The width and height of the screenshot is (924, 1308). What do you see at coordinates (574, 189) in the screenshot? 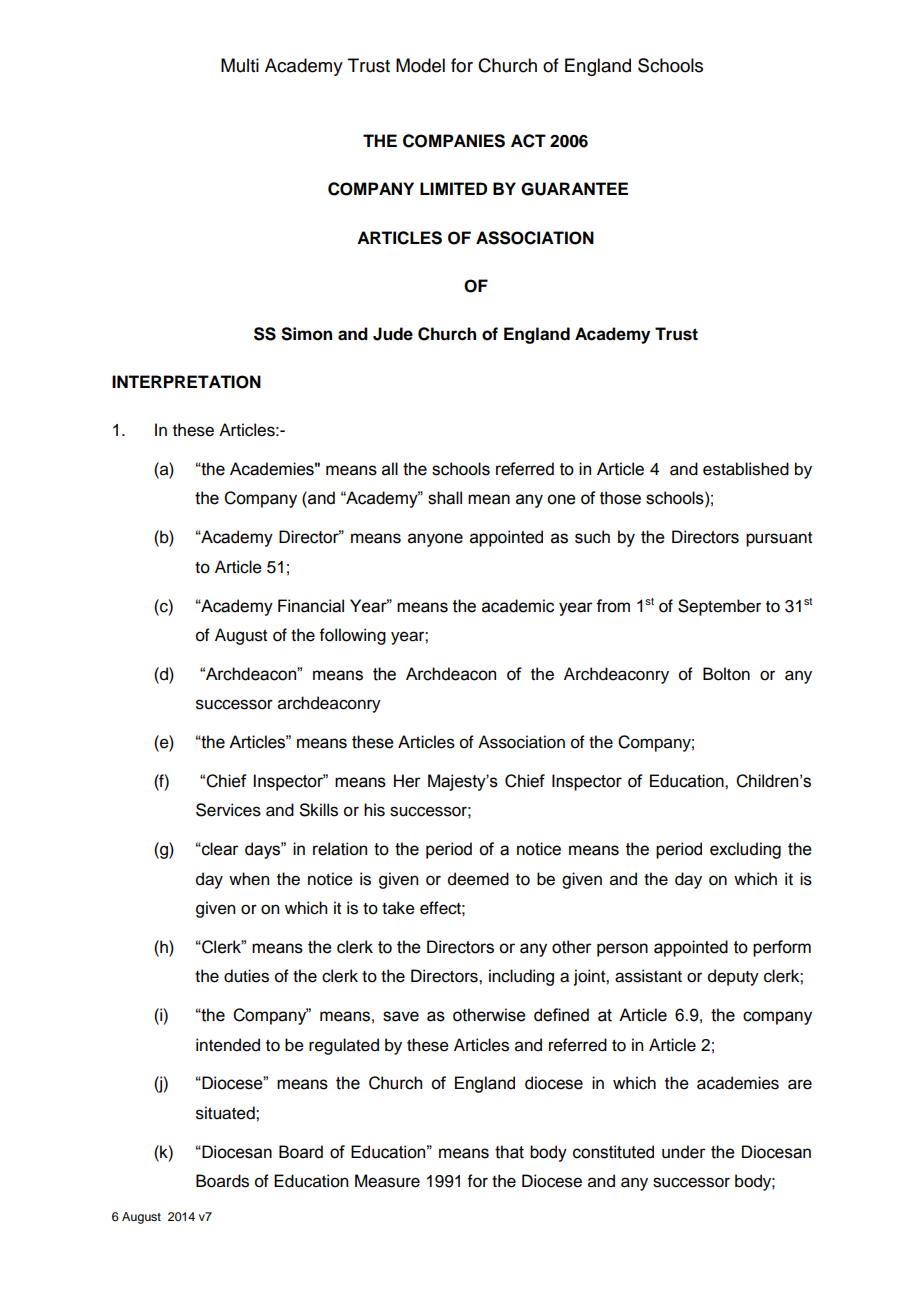
I see `GUARANTEE` at bounding box center [574, 189].
